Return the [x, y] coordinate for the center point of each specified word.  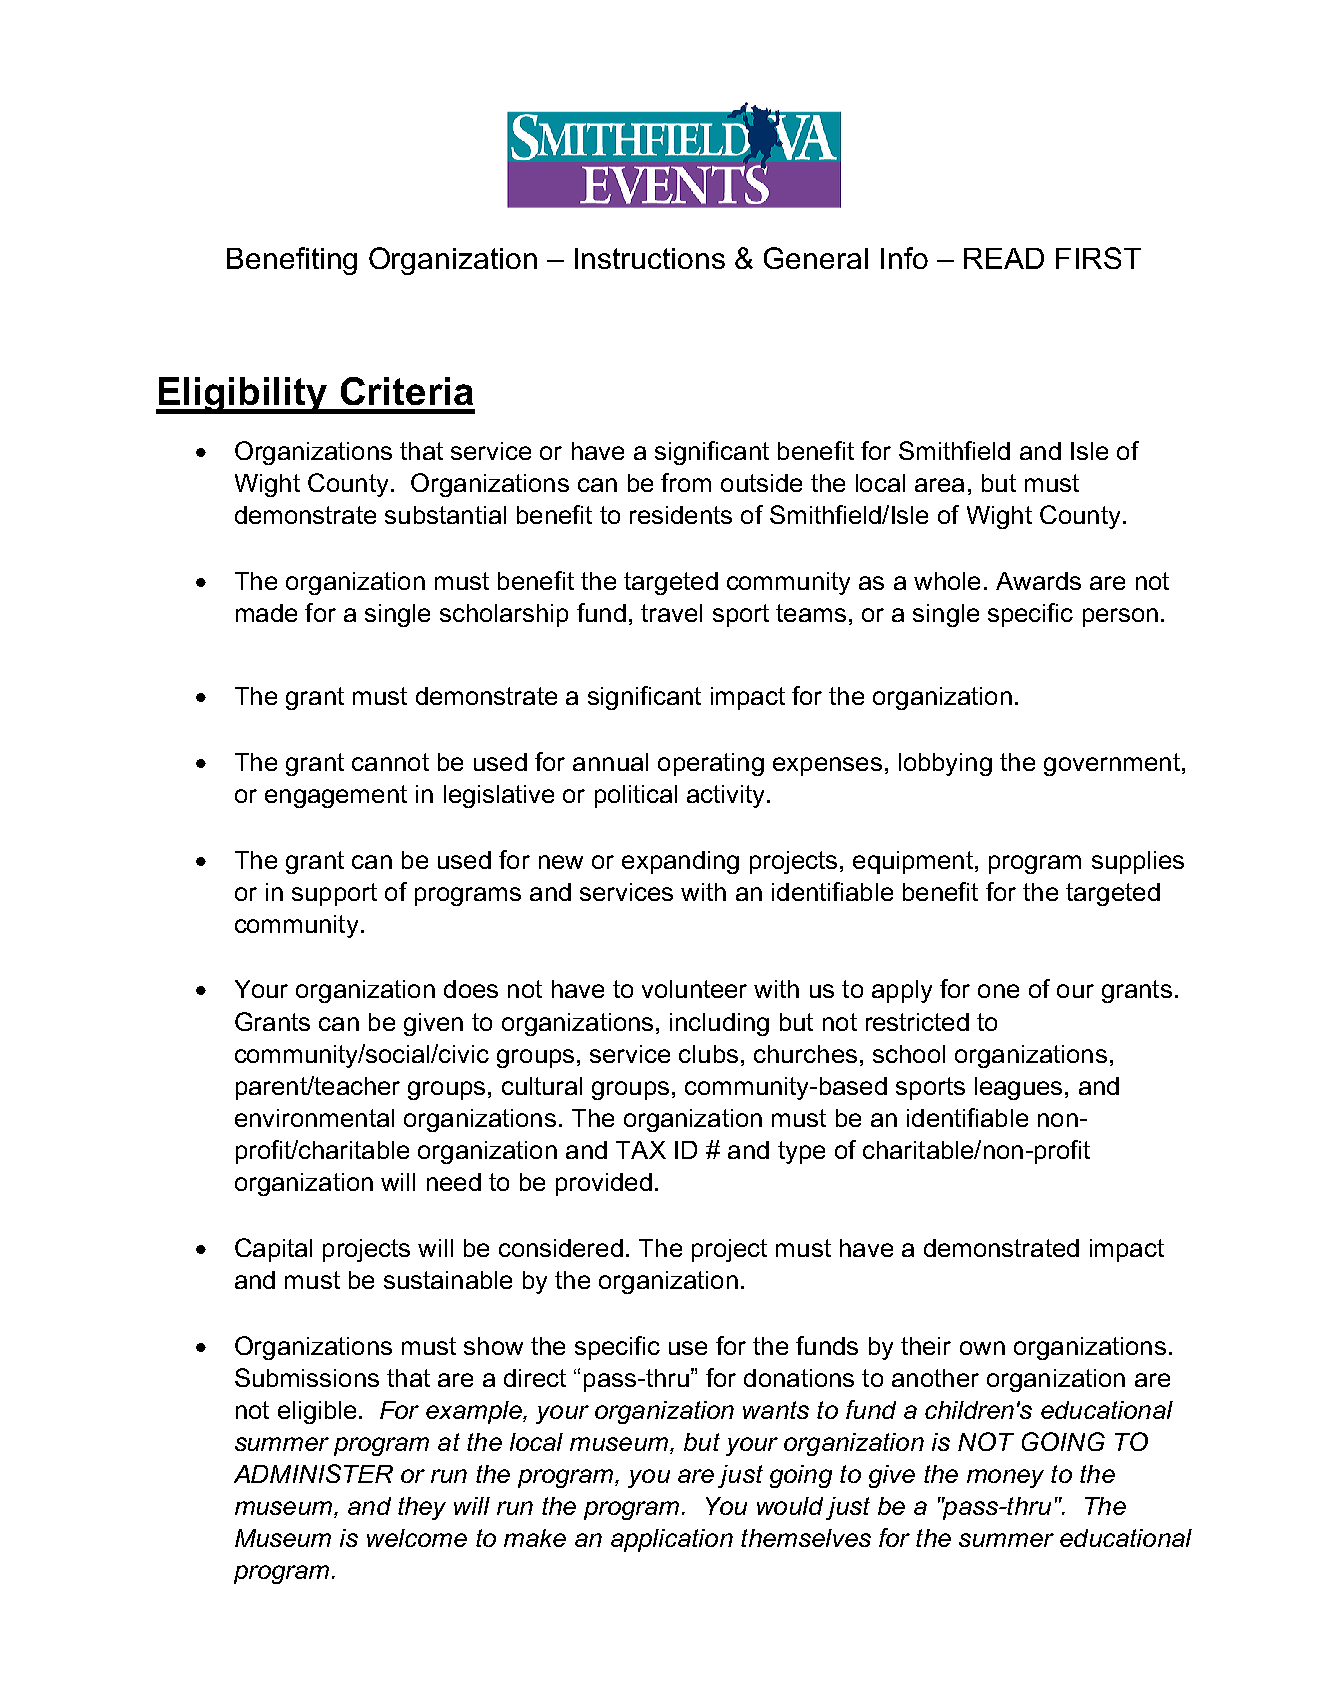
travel [671, 613]
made [266, 613]
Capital [273, 1250]
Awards [1038, 581]
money [1005, 1478]
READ [1004, 258]
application [672, 1540]
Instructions [650, 258]
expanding [680, 862]
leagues [1018, 1088]
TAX [641, 1150]
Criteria [407, 391]
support [334, 894]
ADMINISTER [313, 1473]
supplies [1138, 862]
